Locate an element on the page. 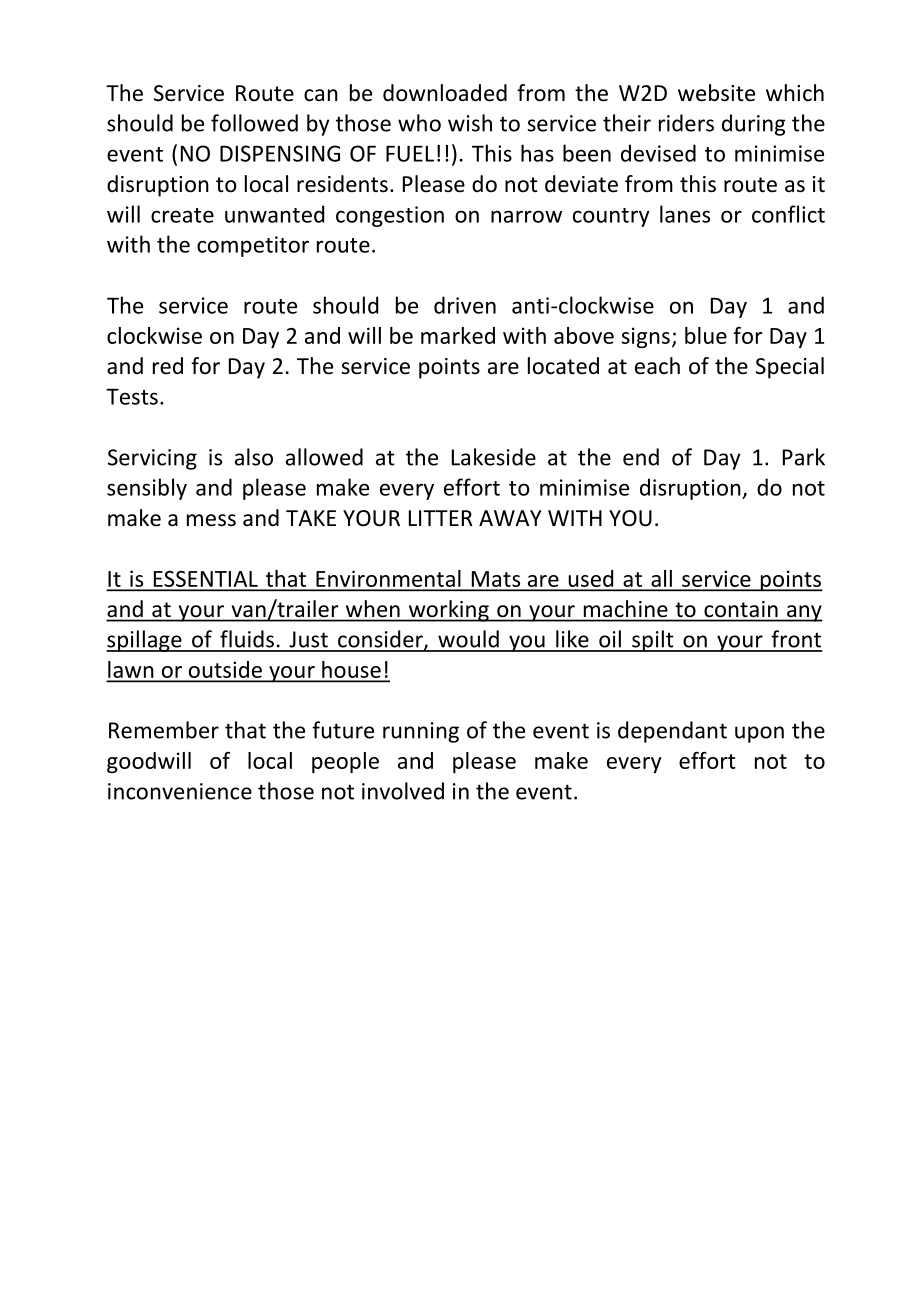 The image size is (924, 1309). inconvenience is located at coordinates (180, 791).
